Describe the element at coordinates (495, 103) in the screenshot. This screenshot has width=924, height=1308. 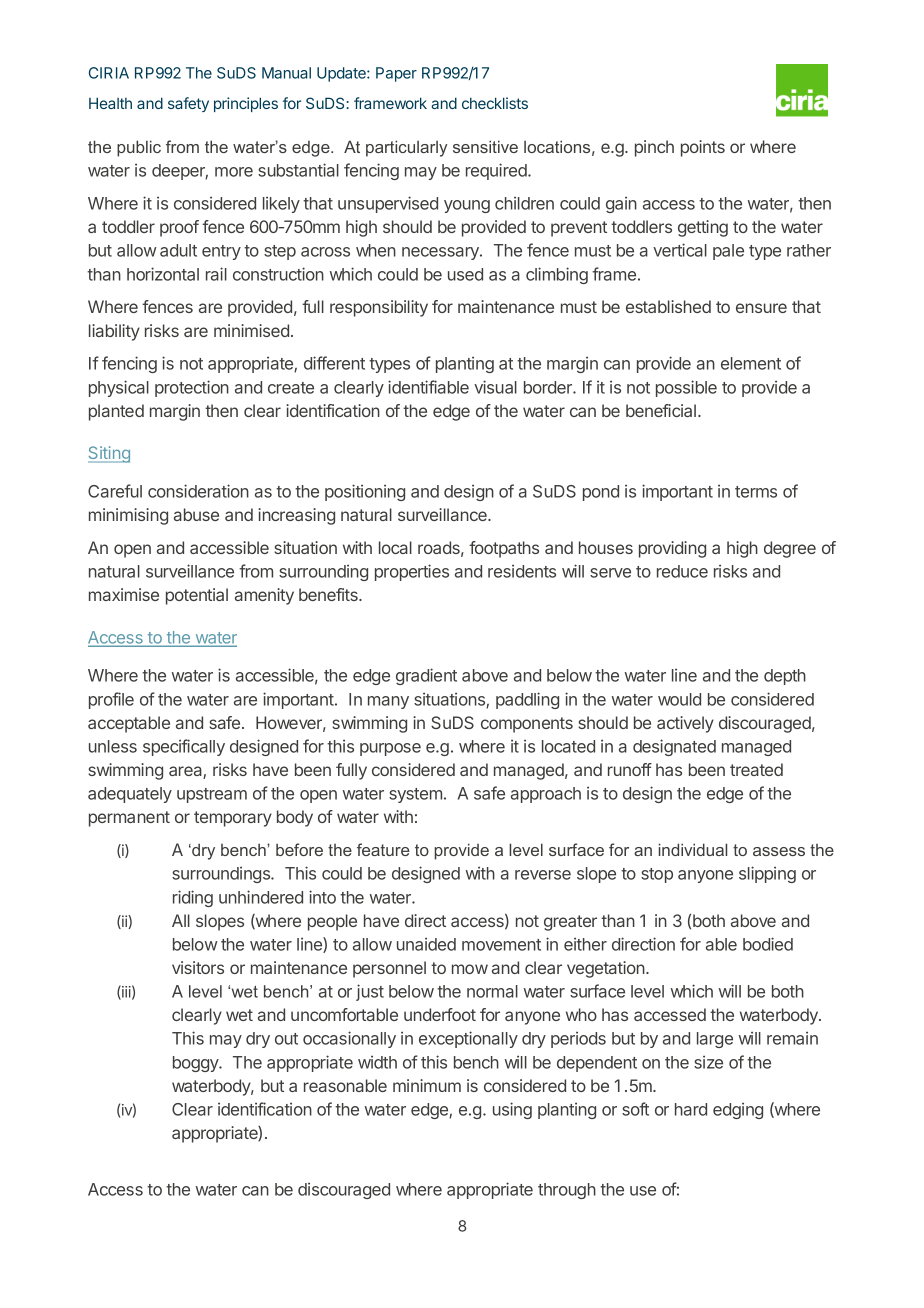
I see `checklists` at that location.
